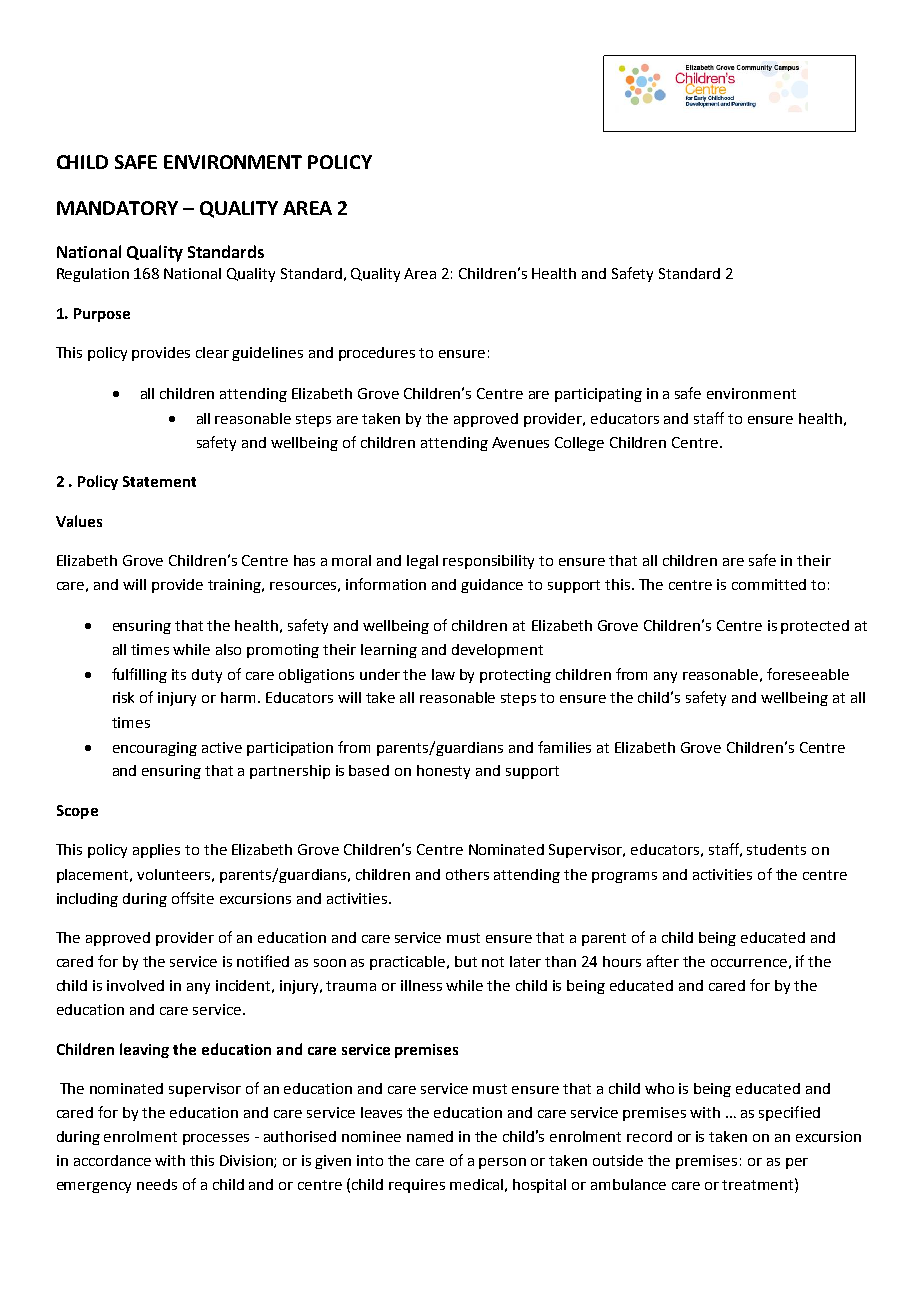 This screenshot has width=924, height=1308. I want to click on College, so click(579, 444).
